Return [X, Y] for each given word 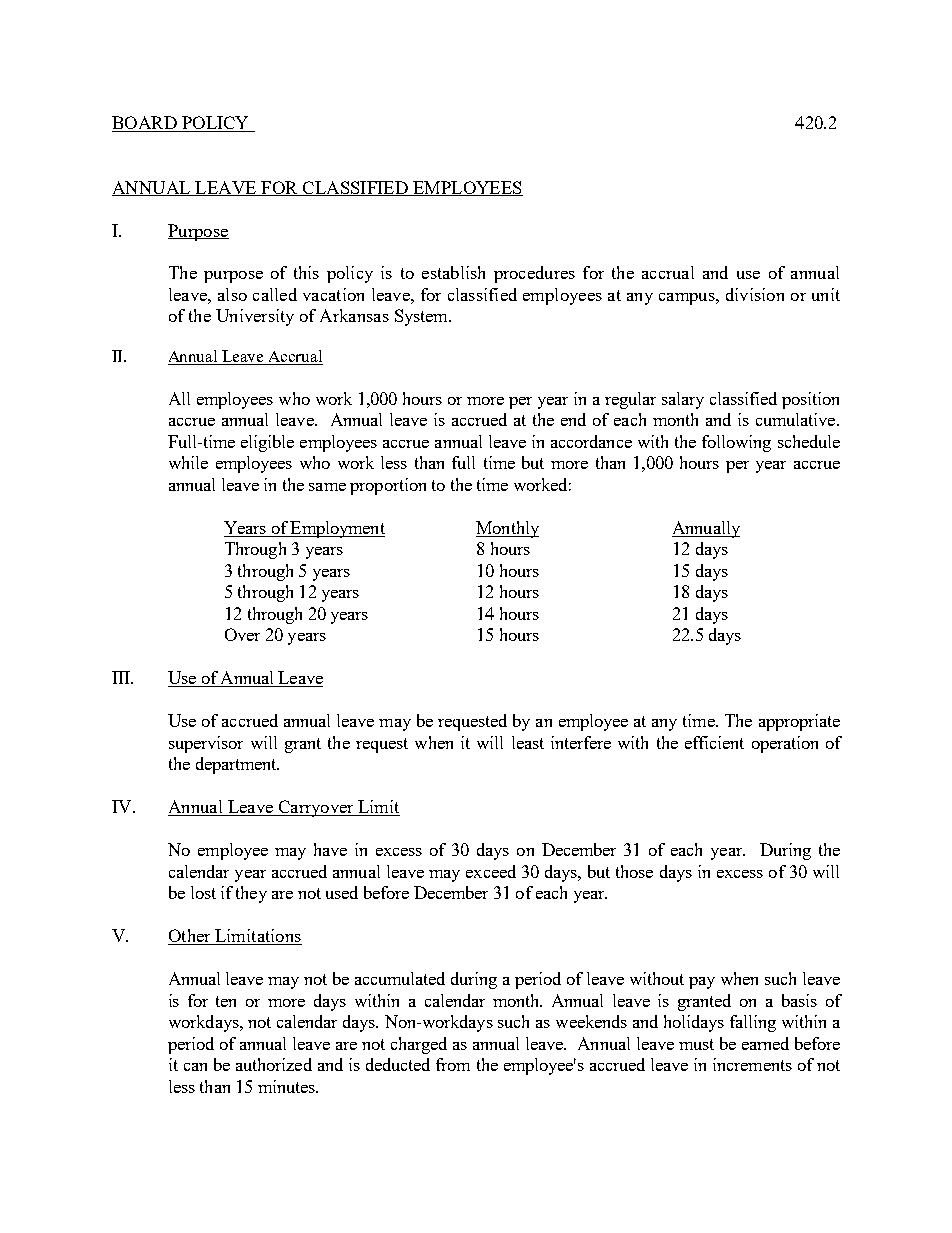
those [634, 871]
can [195, 1067]
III [122, 677]
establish [453, 272]
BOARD [145, 124]
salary [683, 400]
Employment [337, 529]
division [755, 294]
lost [203, 892]
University [255, 317]
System [423, 317]
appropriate [799, 722]
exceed [491, 871]
